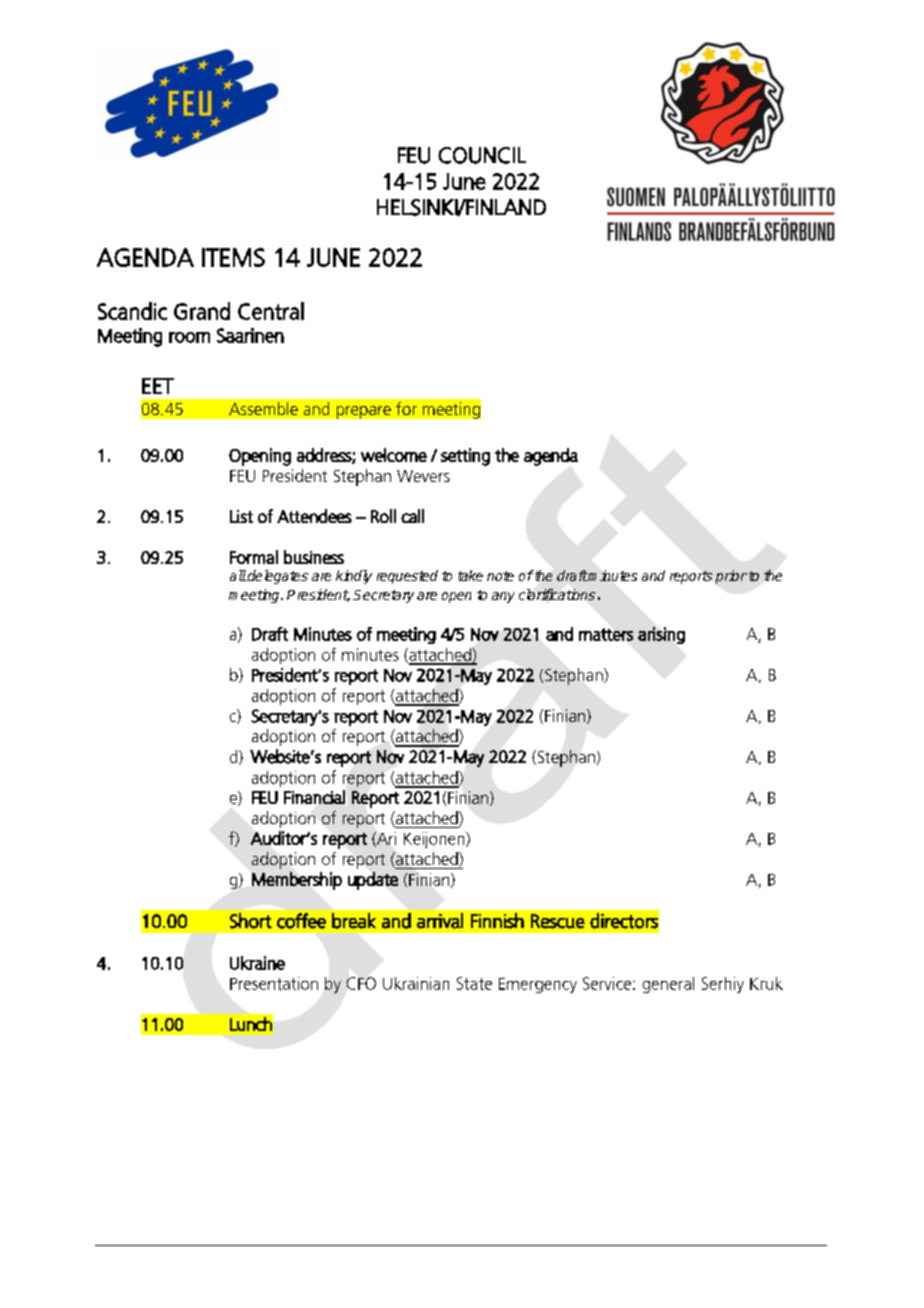  Describe the element at coordinates (731, 577) in the screenshot. I see `prior` at that location.
